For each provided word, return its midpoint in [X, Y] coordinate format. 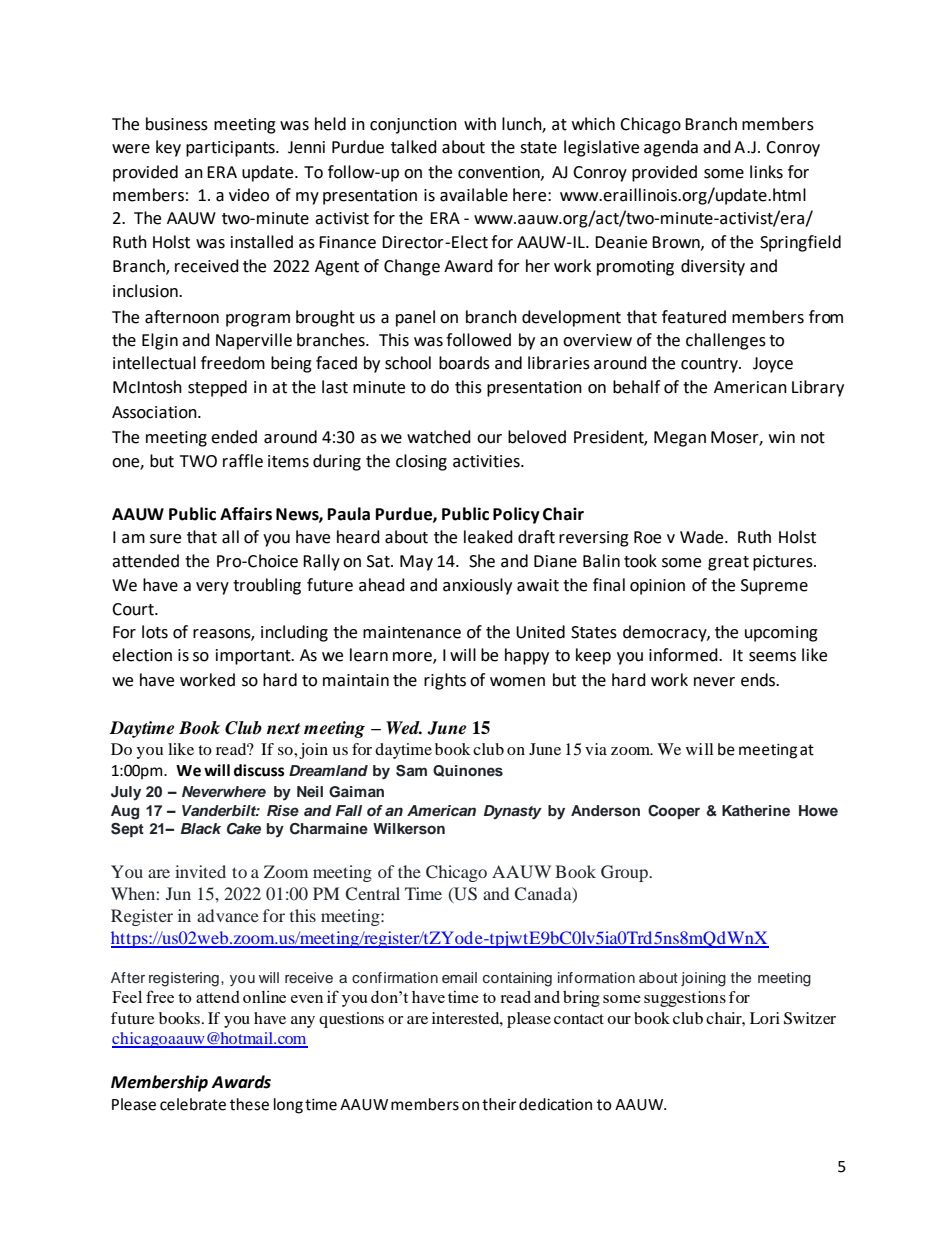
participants [231, 149]
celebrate [193, 1104]
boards [464, 363]
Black [201, 828]
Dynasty [513, 812]
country [710, 365]
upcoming [781, 634]
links [766, 172]
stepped [217, 388]
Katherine [756, 810]
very [212, 588]
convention [500, 173]
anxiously [477, 586]
